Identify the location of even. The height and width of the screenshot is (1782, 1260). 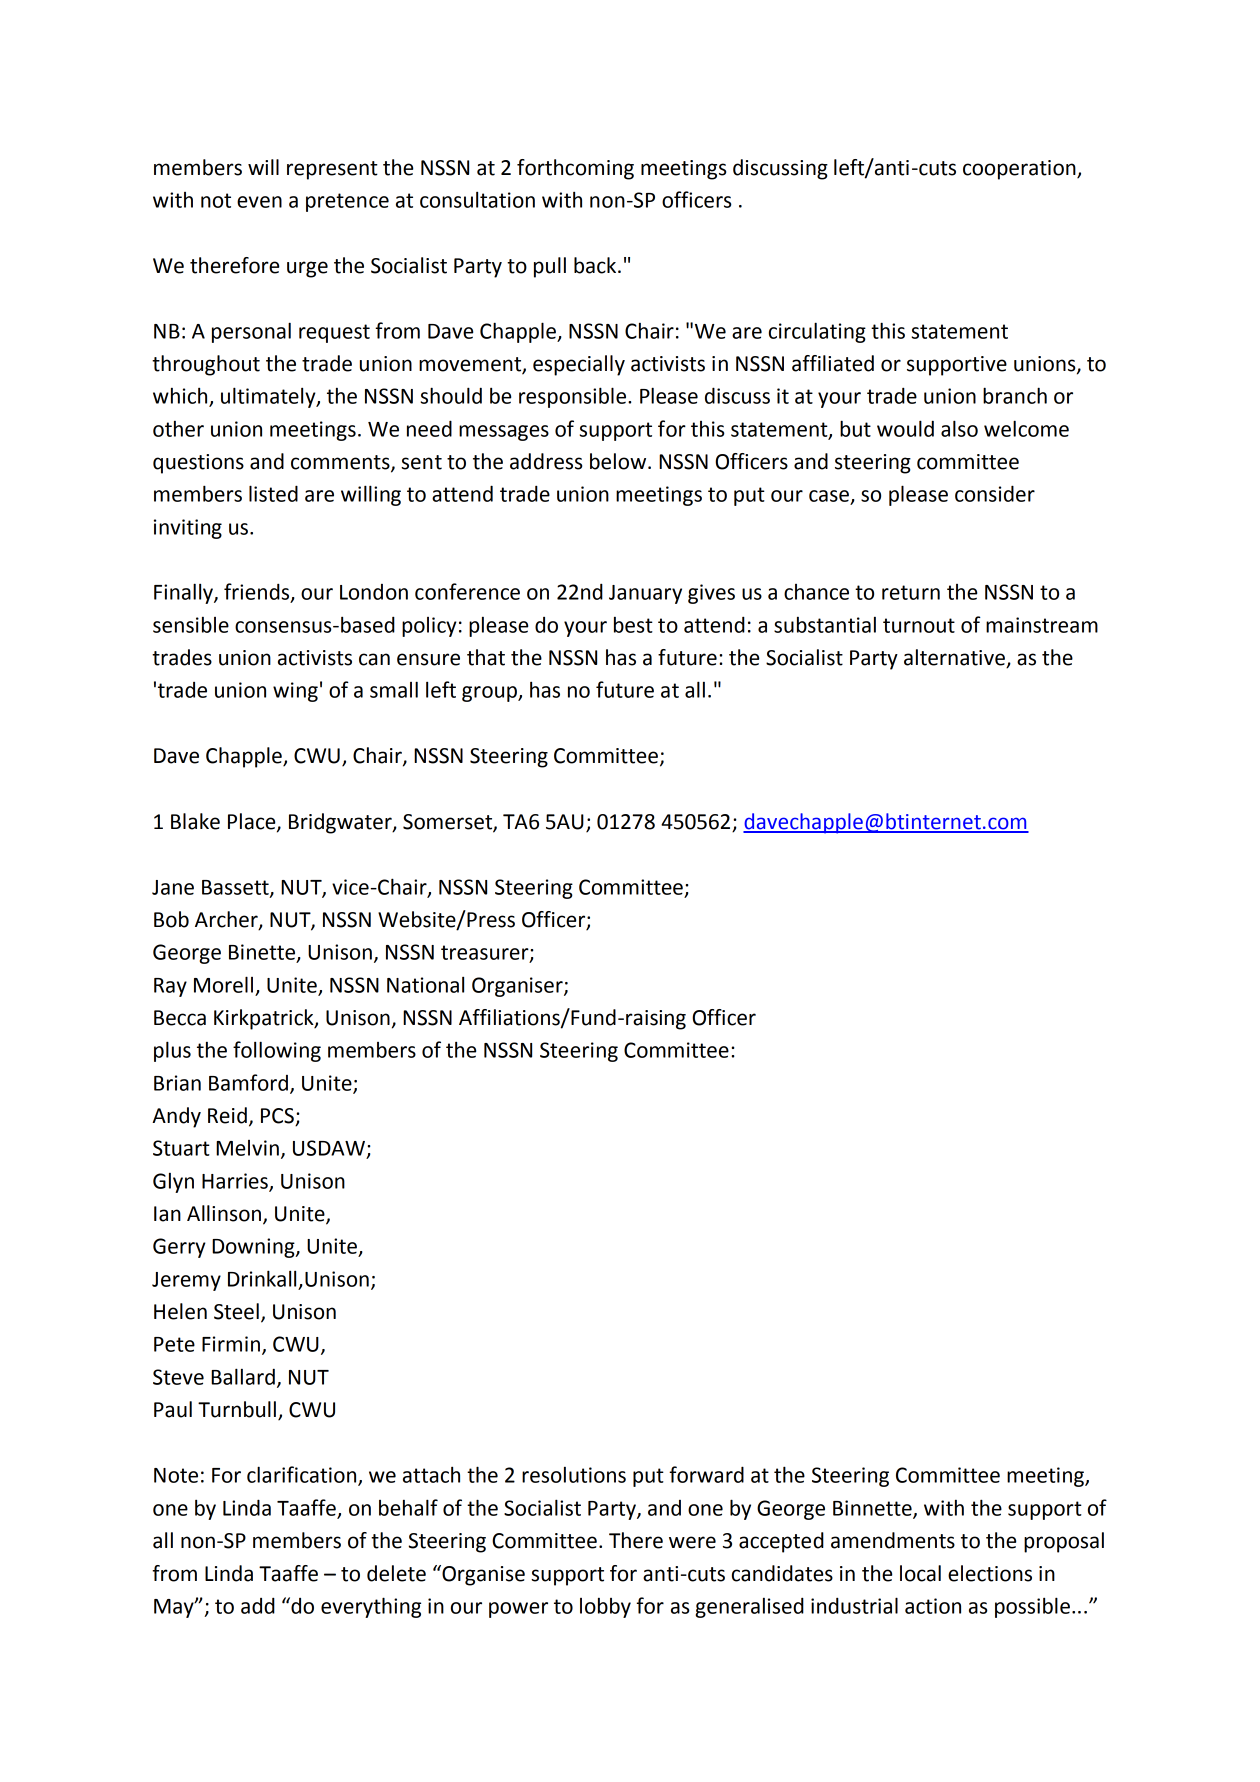
(259, 202).
